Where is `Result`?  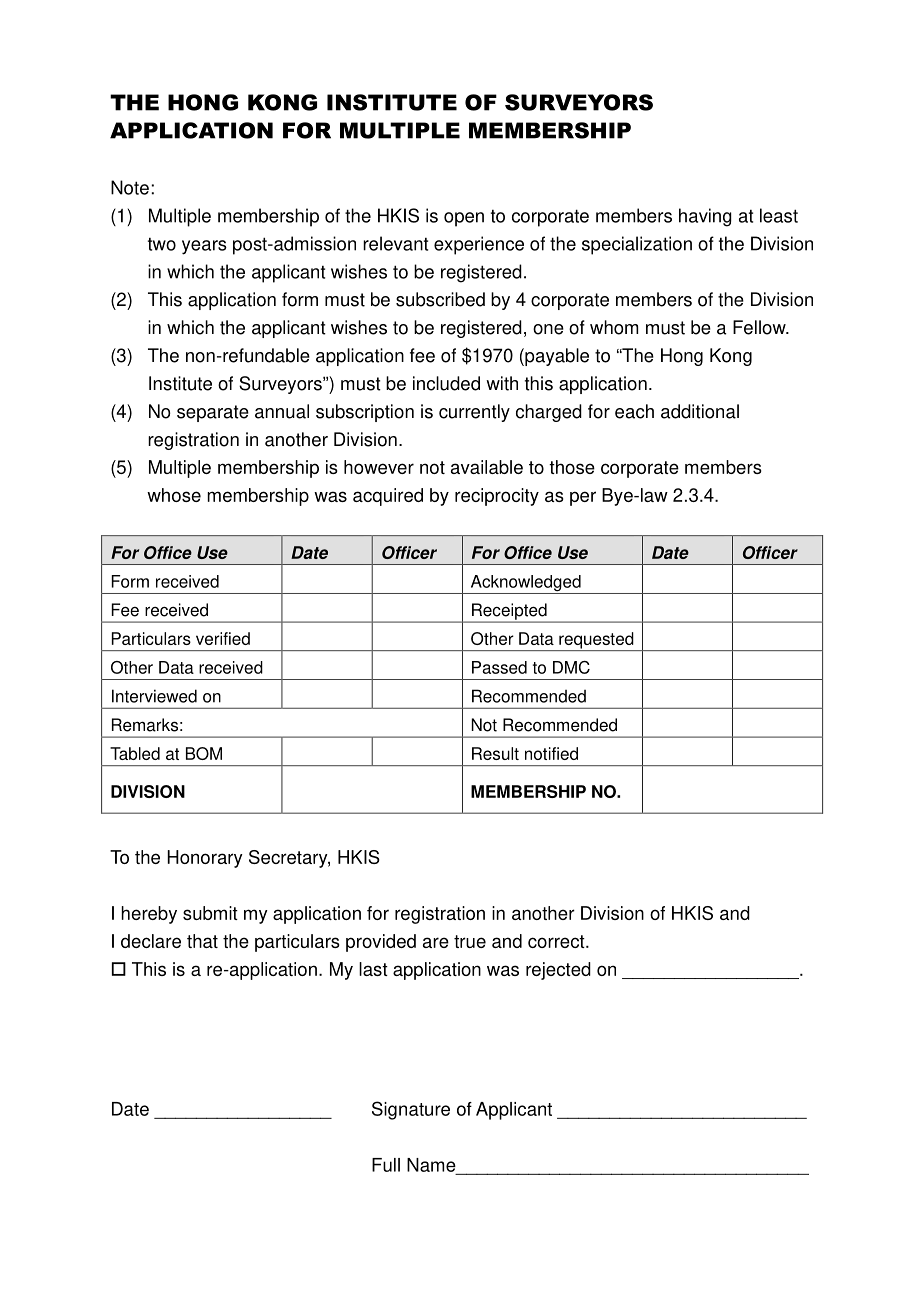
Result is located at coordinates (495, 753).
